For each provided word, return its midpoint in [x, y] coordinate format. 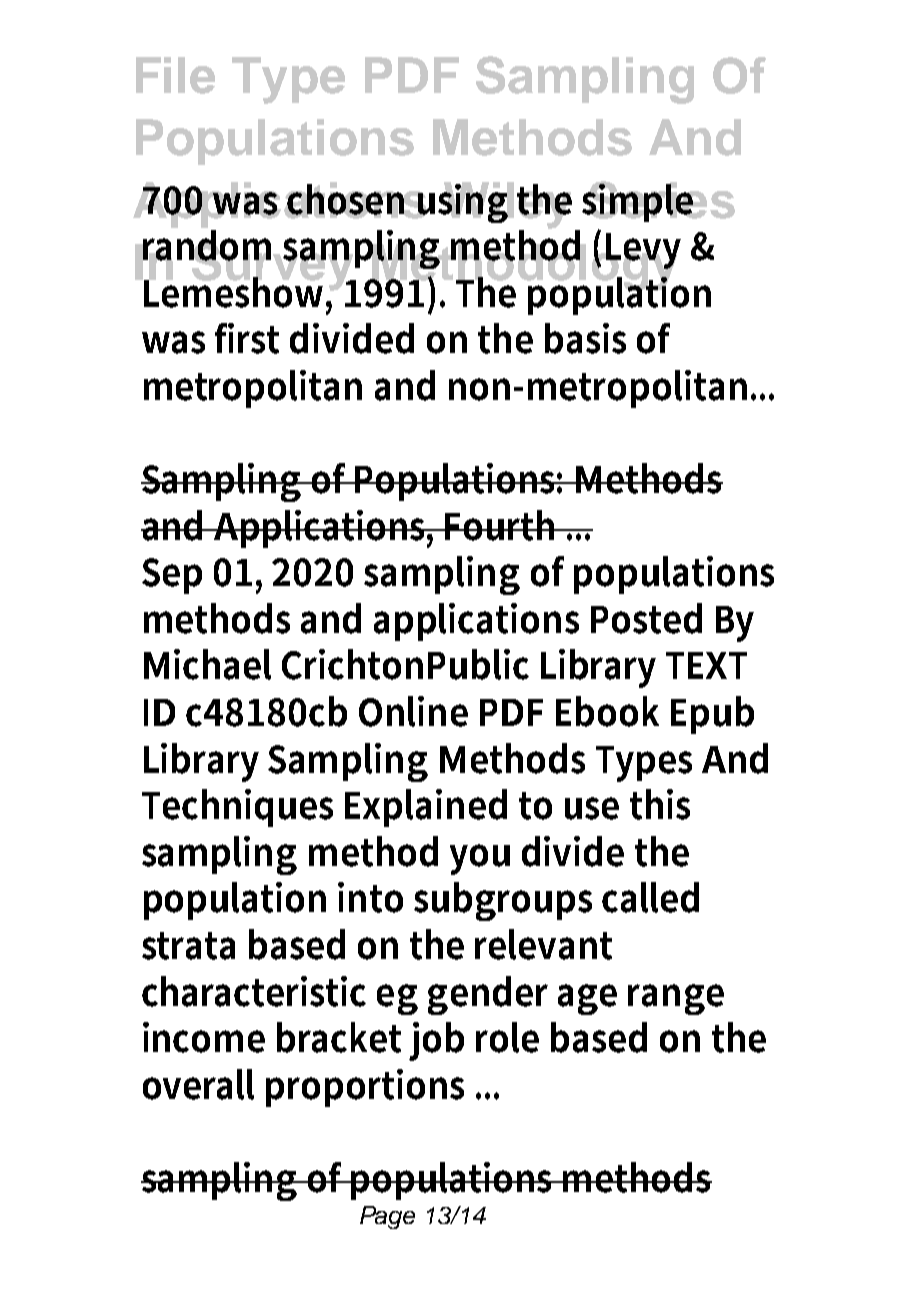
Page [387, 1217]
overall [198, 1084]
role [507, 1037]
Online [413, 711]
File [175, 75]
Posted [646, 618]
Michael [207, 664]
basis [585, 338]
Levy [642, 252]
